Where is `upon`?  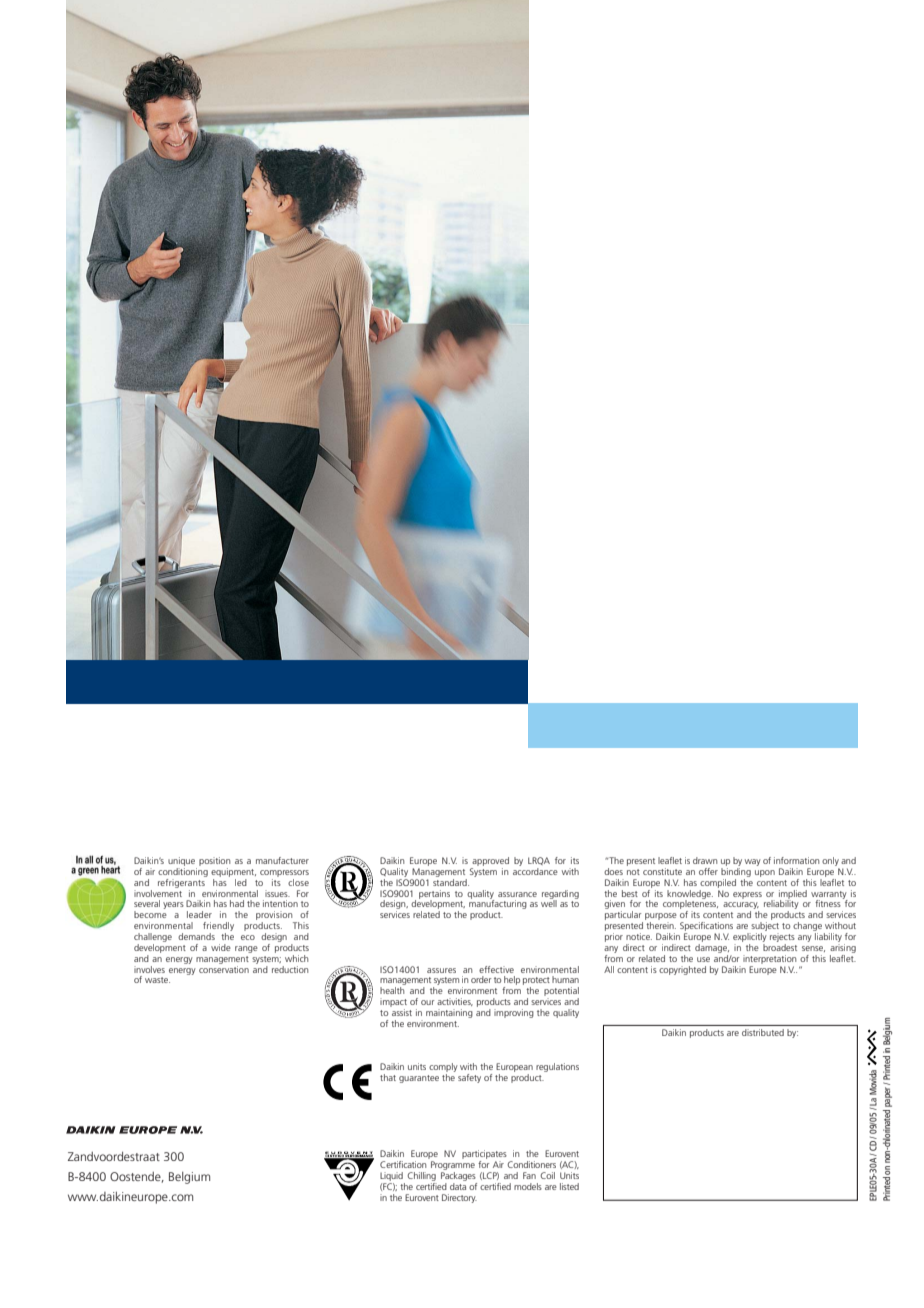
upon is located at coordinates (765, 873).
